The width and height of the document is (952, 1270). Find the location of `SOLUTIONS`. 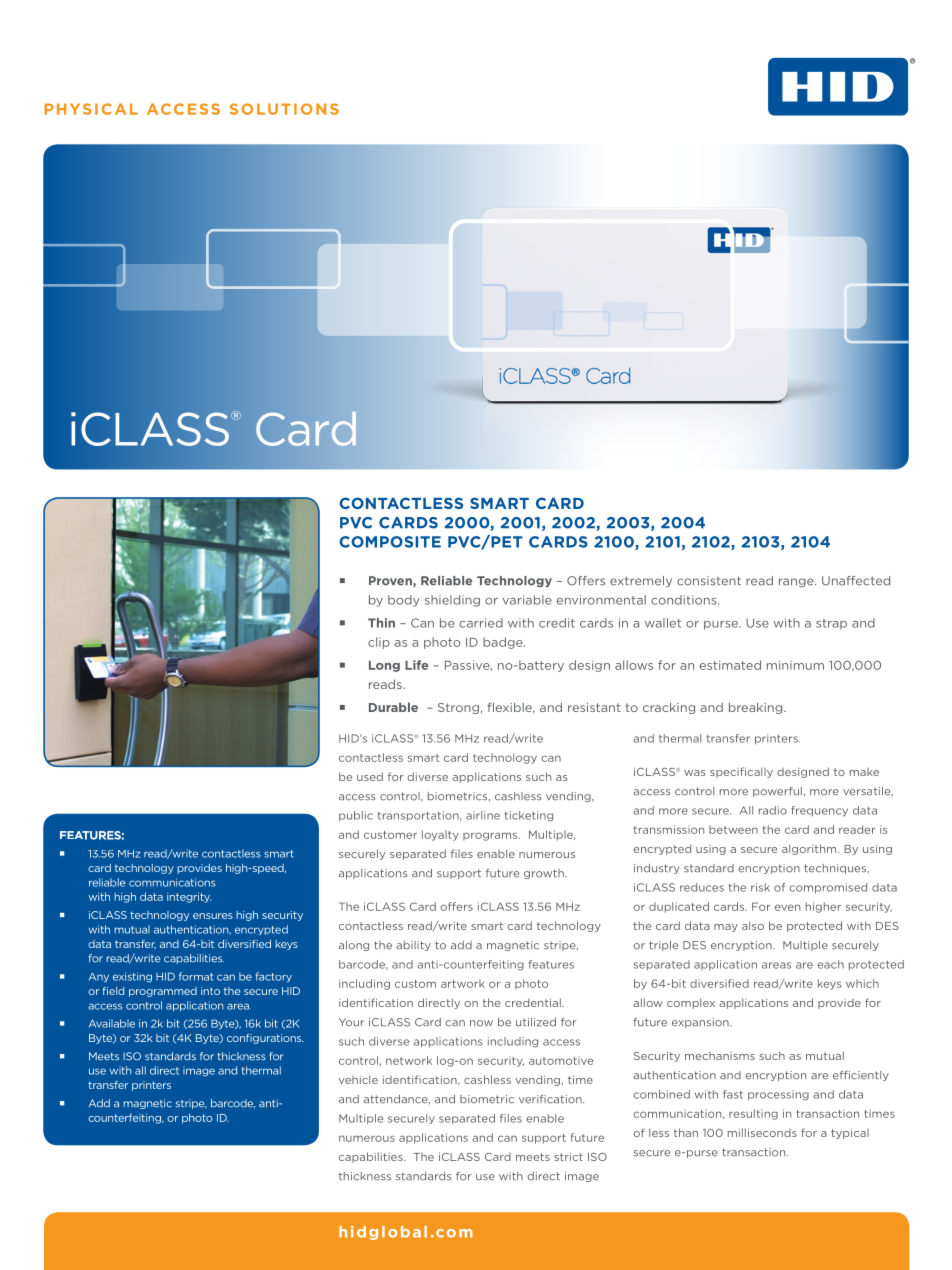

SOLUTIONS is located at coordinates (284, 109).
